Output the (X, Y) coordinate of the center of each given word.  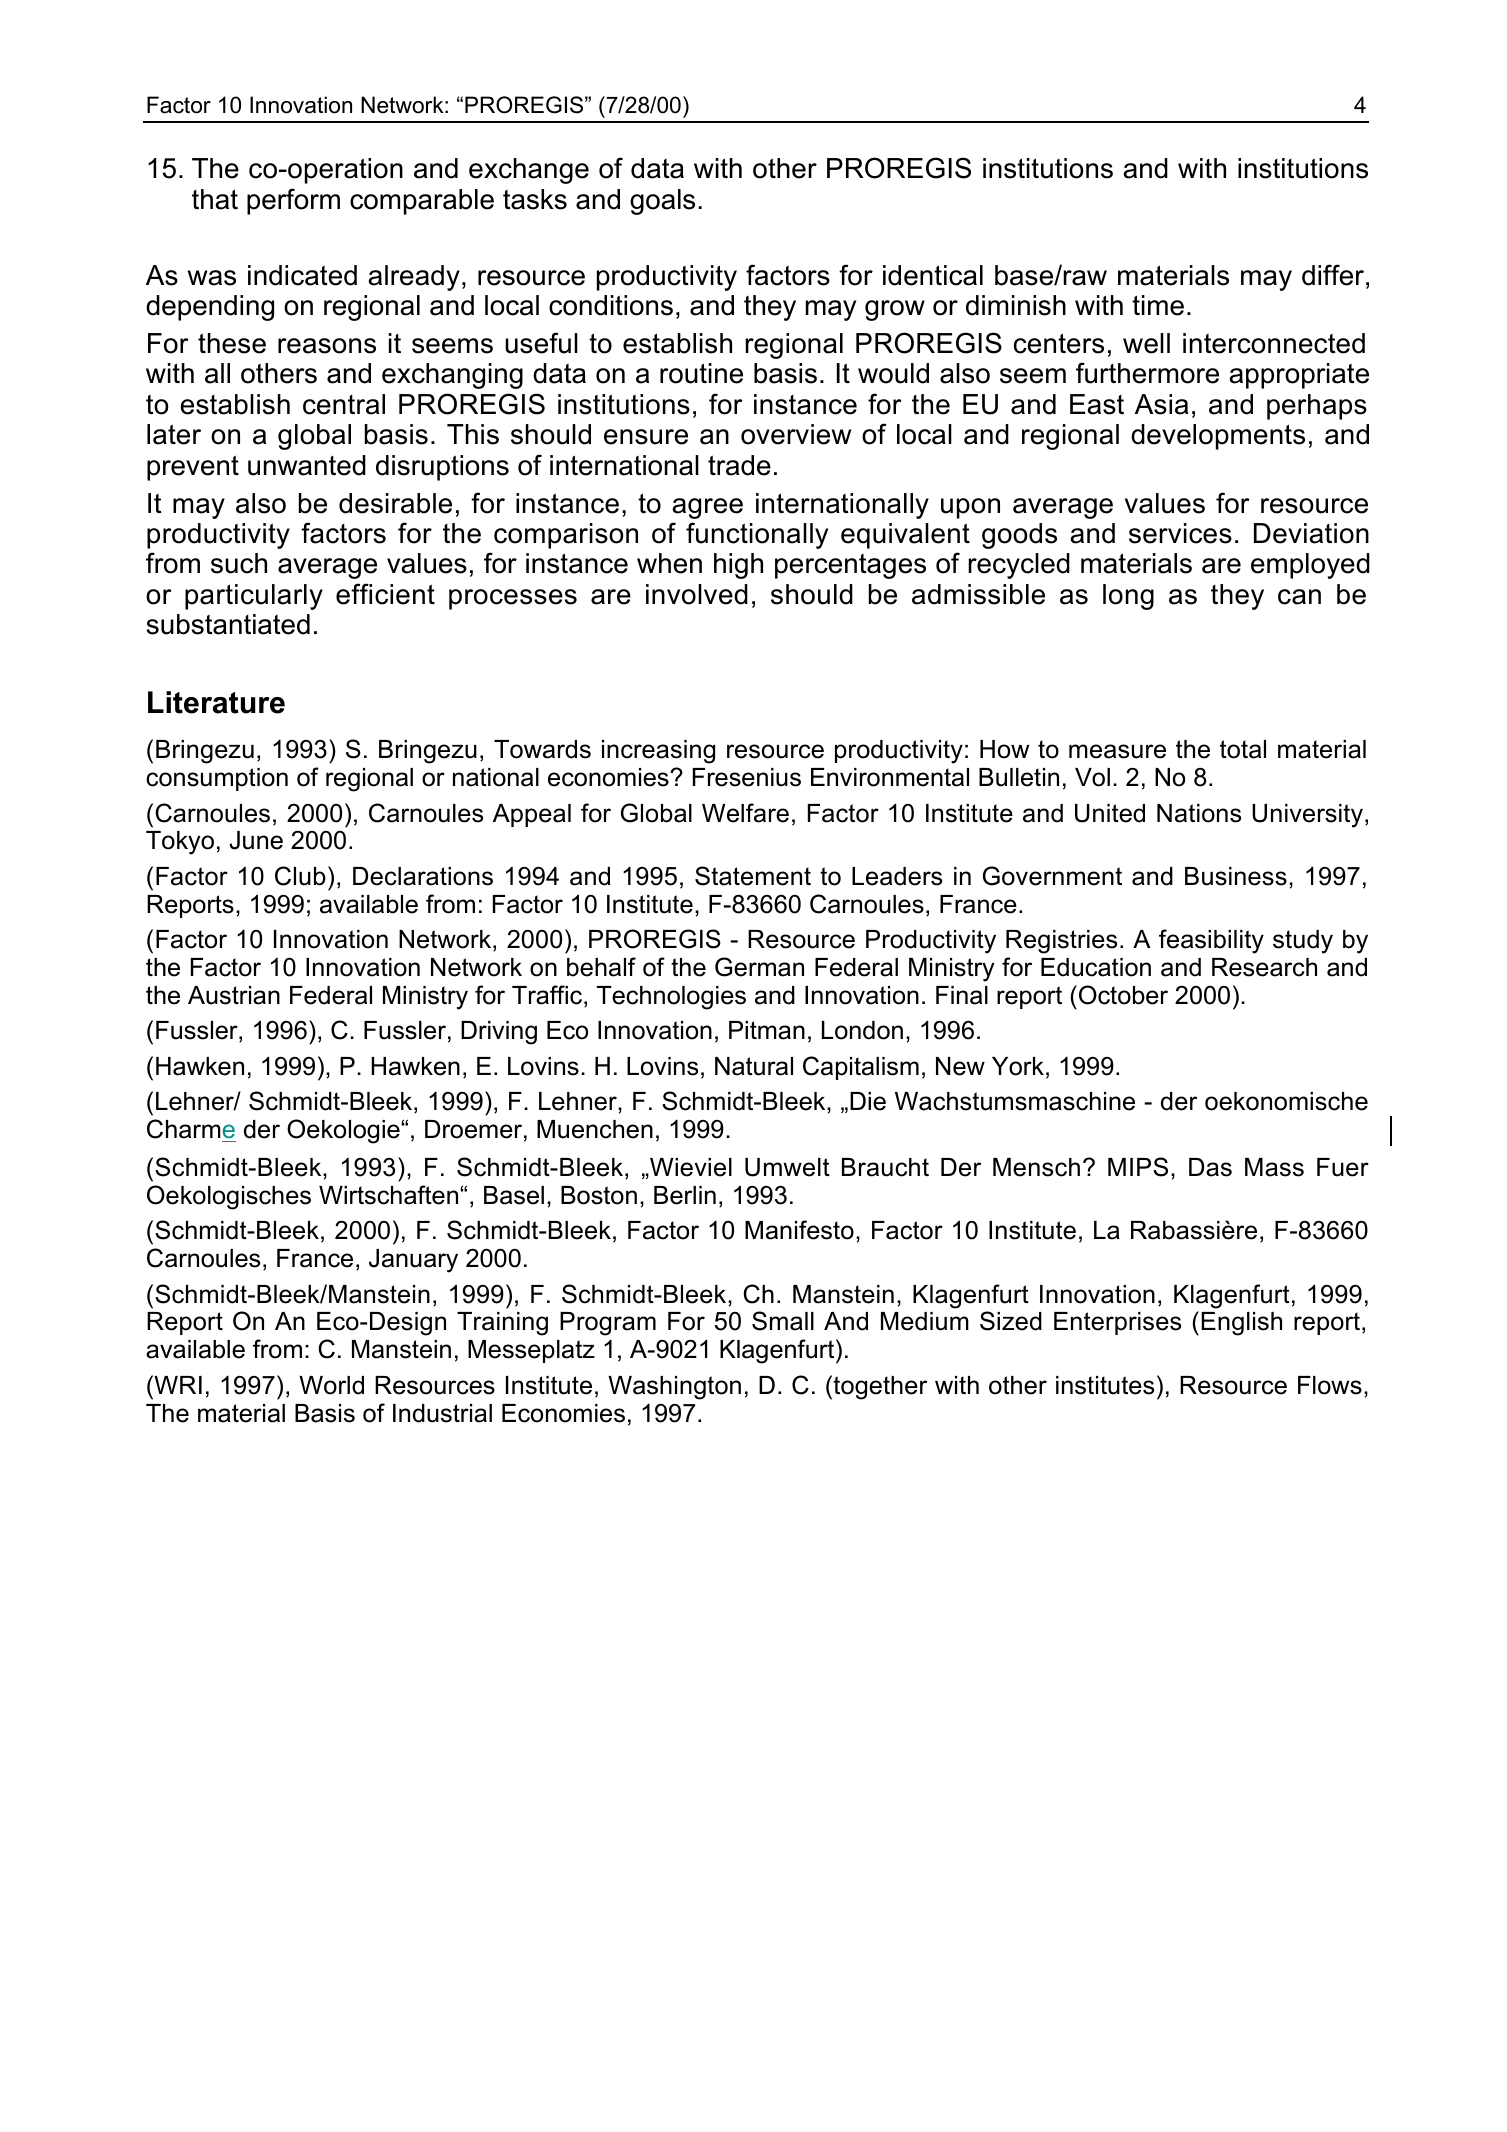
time (1158, 305)
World (331, 1385)
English (1241, 1324)
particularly (254, 597)
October (1123, 995)
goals (662, 202)
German (759, 967)
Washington (674, 1388)
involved (697, 594)
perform (293, 201)
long (1128, 597)
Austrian (234, 995)
